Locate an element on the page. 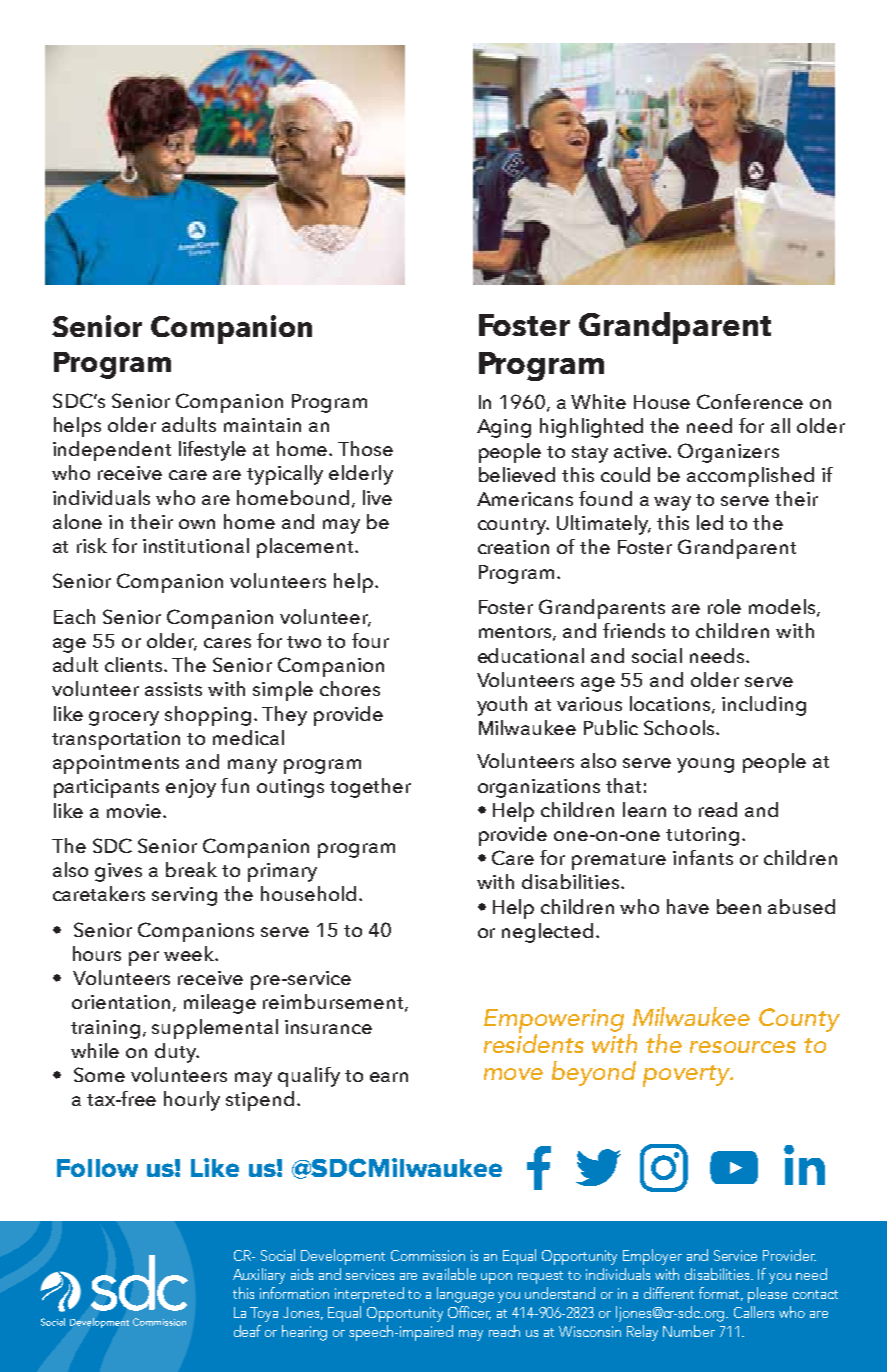 The width and height of the document is (887, 1372). hourly is located at coordinates (192, 1101).
